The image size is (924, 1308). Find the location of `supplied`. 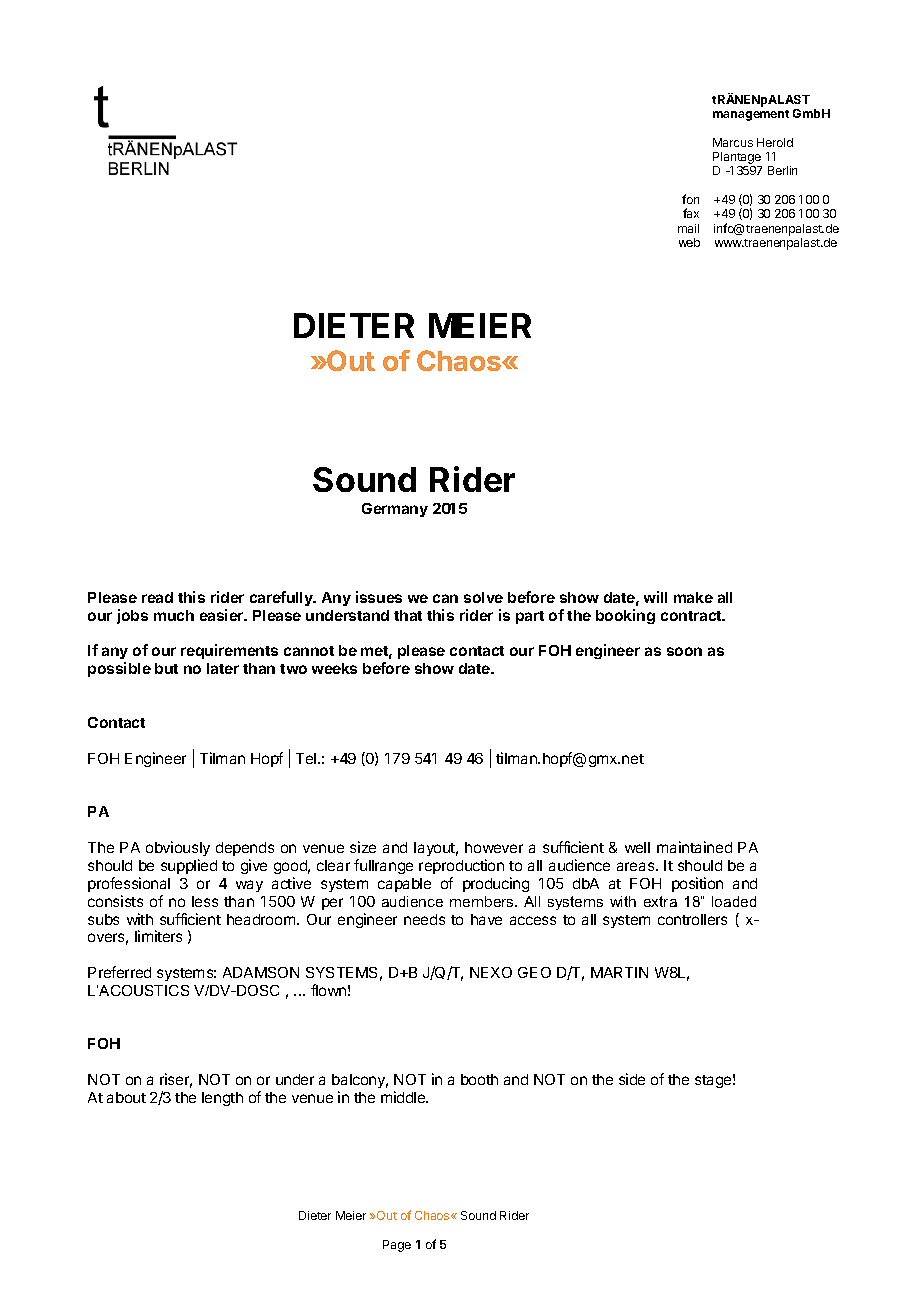

supplied is located at coordinates (189, 866).
